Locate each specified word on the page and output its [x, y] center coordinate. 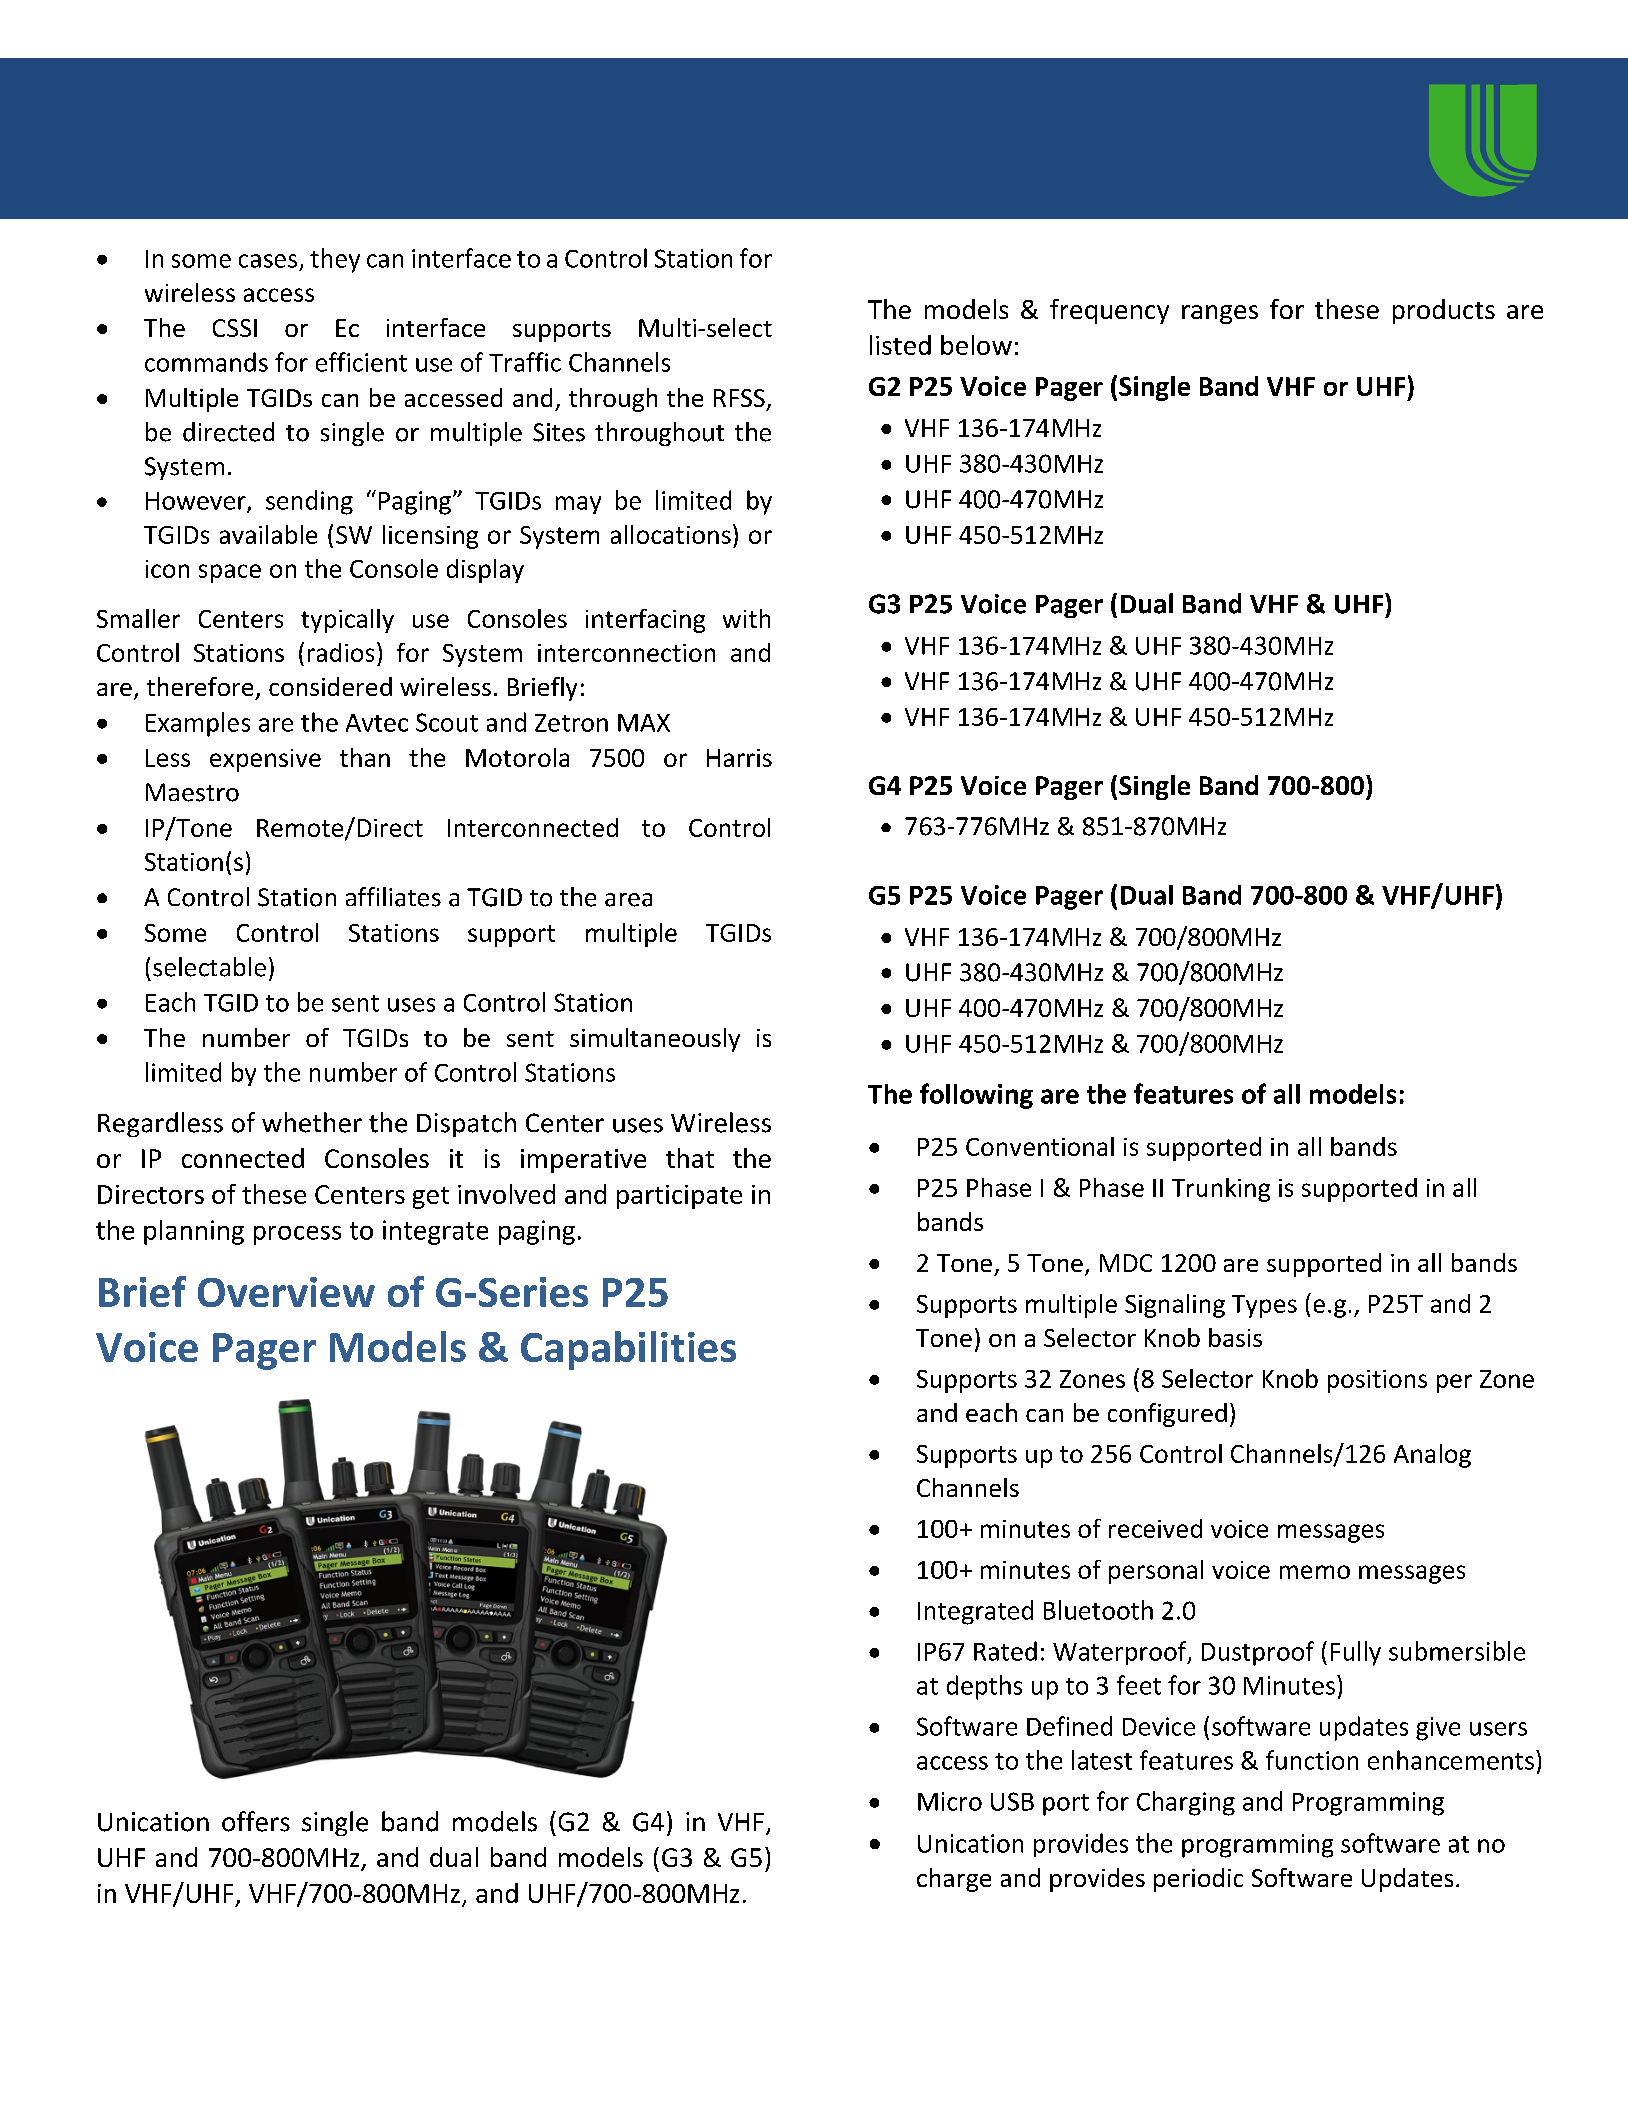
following [976, 1096]
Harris [739, 758]
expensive [265, 760]
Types [1264, 1306]
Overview [286, 1292]
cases [268, 261]
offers [256, 1821]
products [1444, 311]
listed [900, 345]
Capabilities [628, 1350]
